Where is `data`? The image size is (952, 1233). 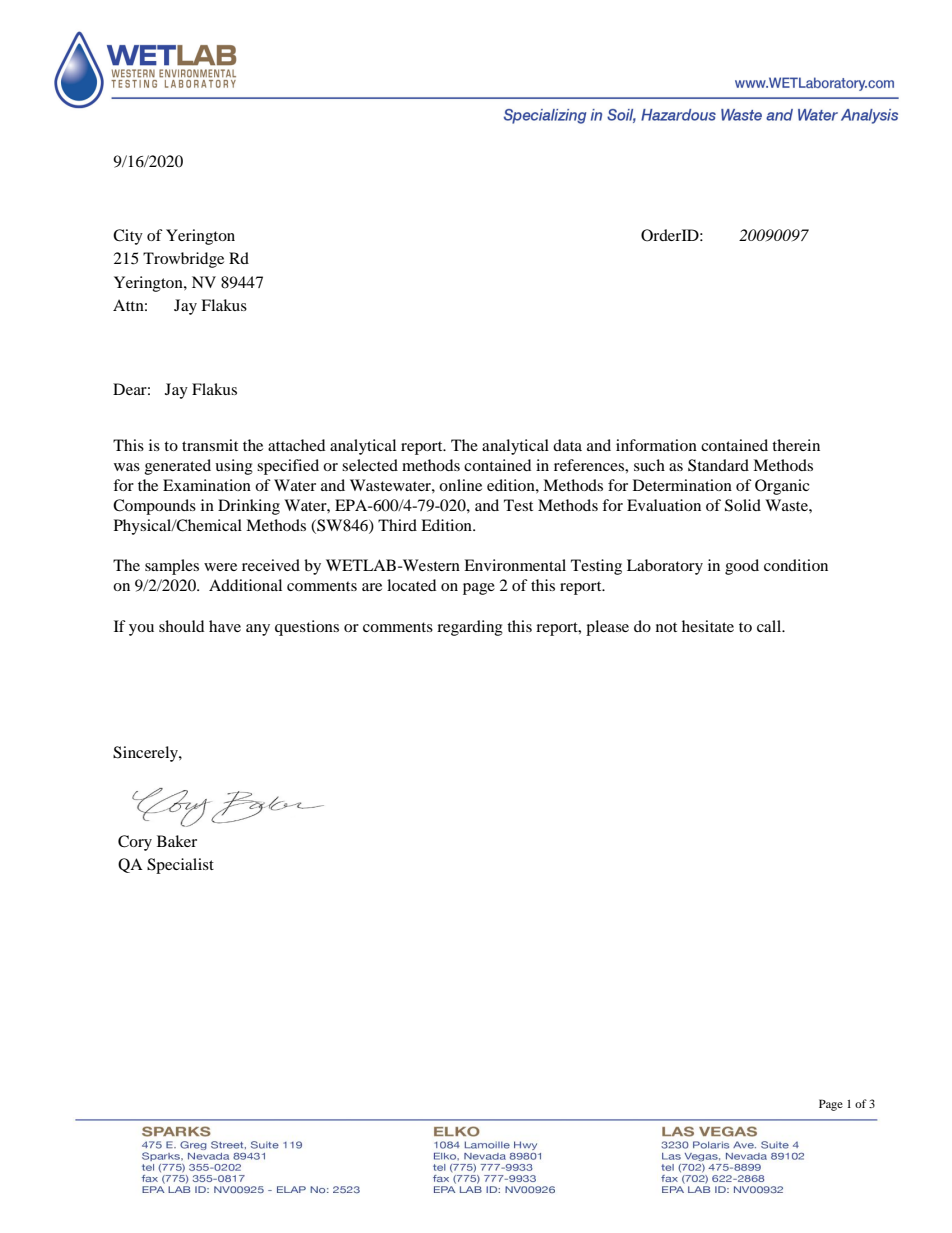
data is located at coordinates (567, 445).
